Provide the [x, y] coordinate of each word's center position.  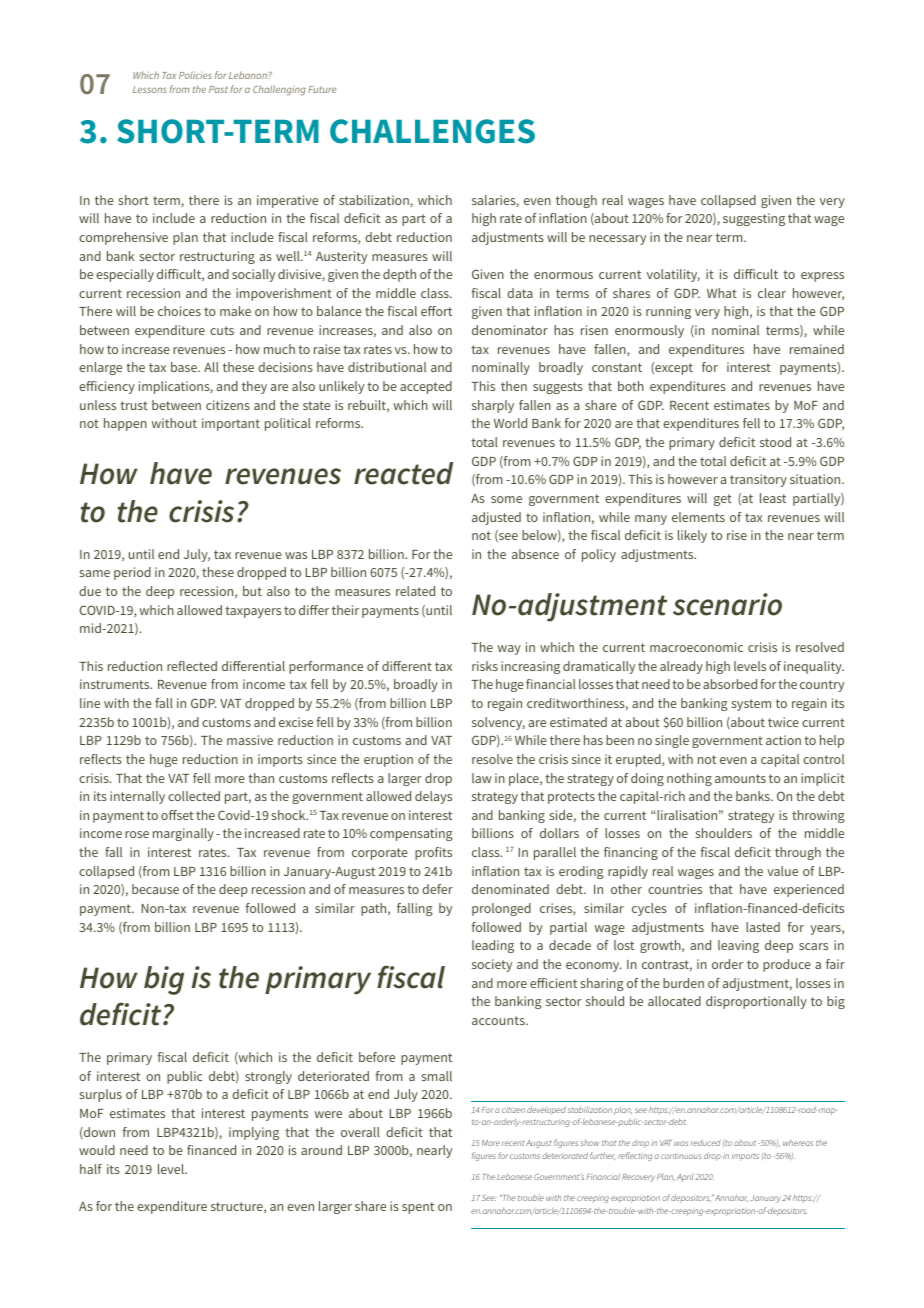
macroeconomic [696, 647]
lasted [763, 927]
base [185, 367]
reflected [192, 666]
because [155, 889]
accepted [426, 387]
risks [485, 666]
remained [817, 349]
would [97, 1150]
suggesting [754, 219]
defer [437, 889]
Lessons [149, 89]
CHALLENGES [432, 131]
